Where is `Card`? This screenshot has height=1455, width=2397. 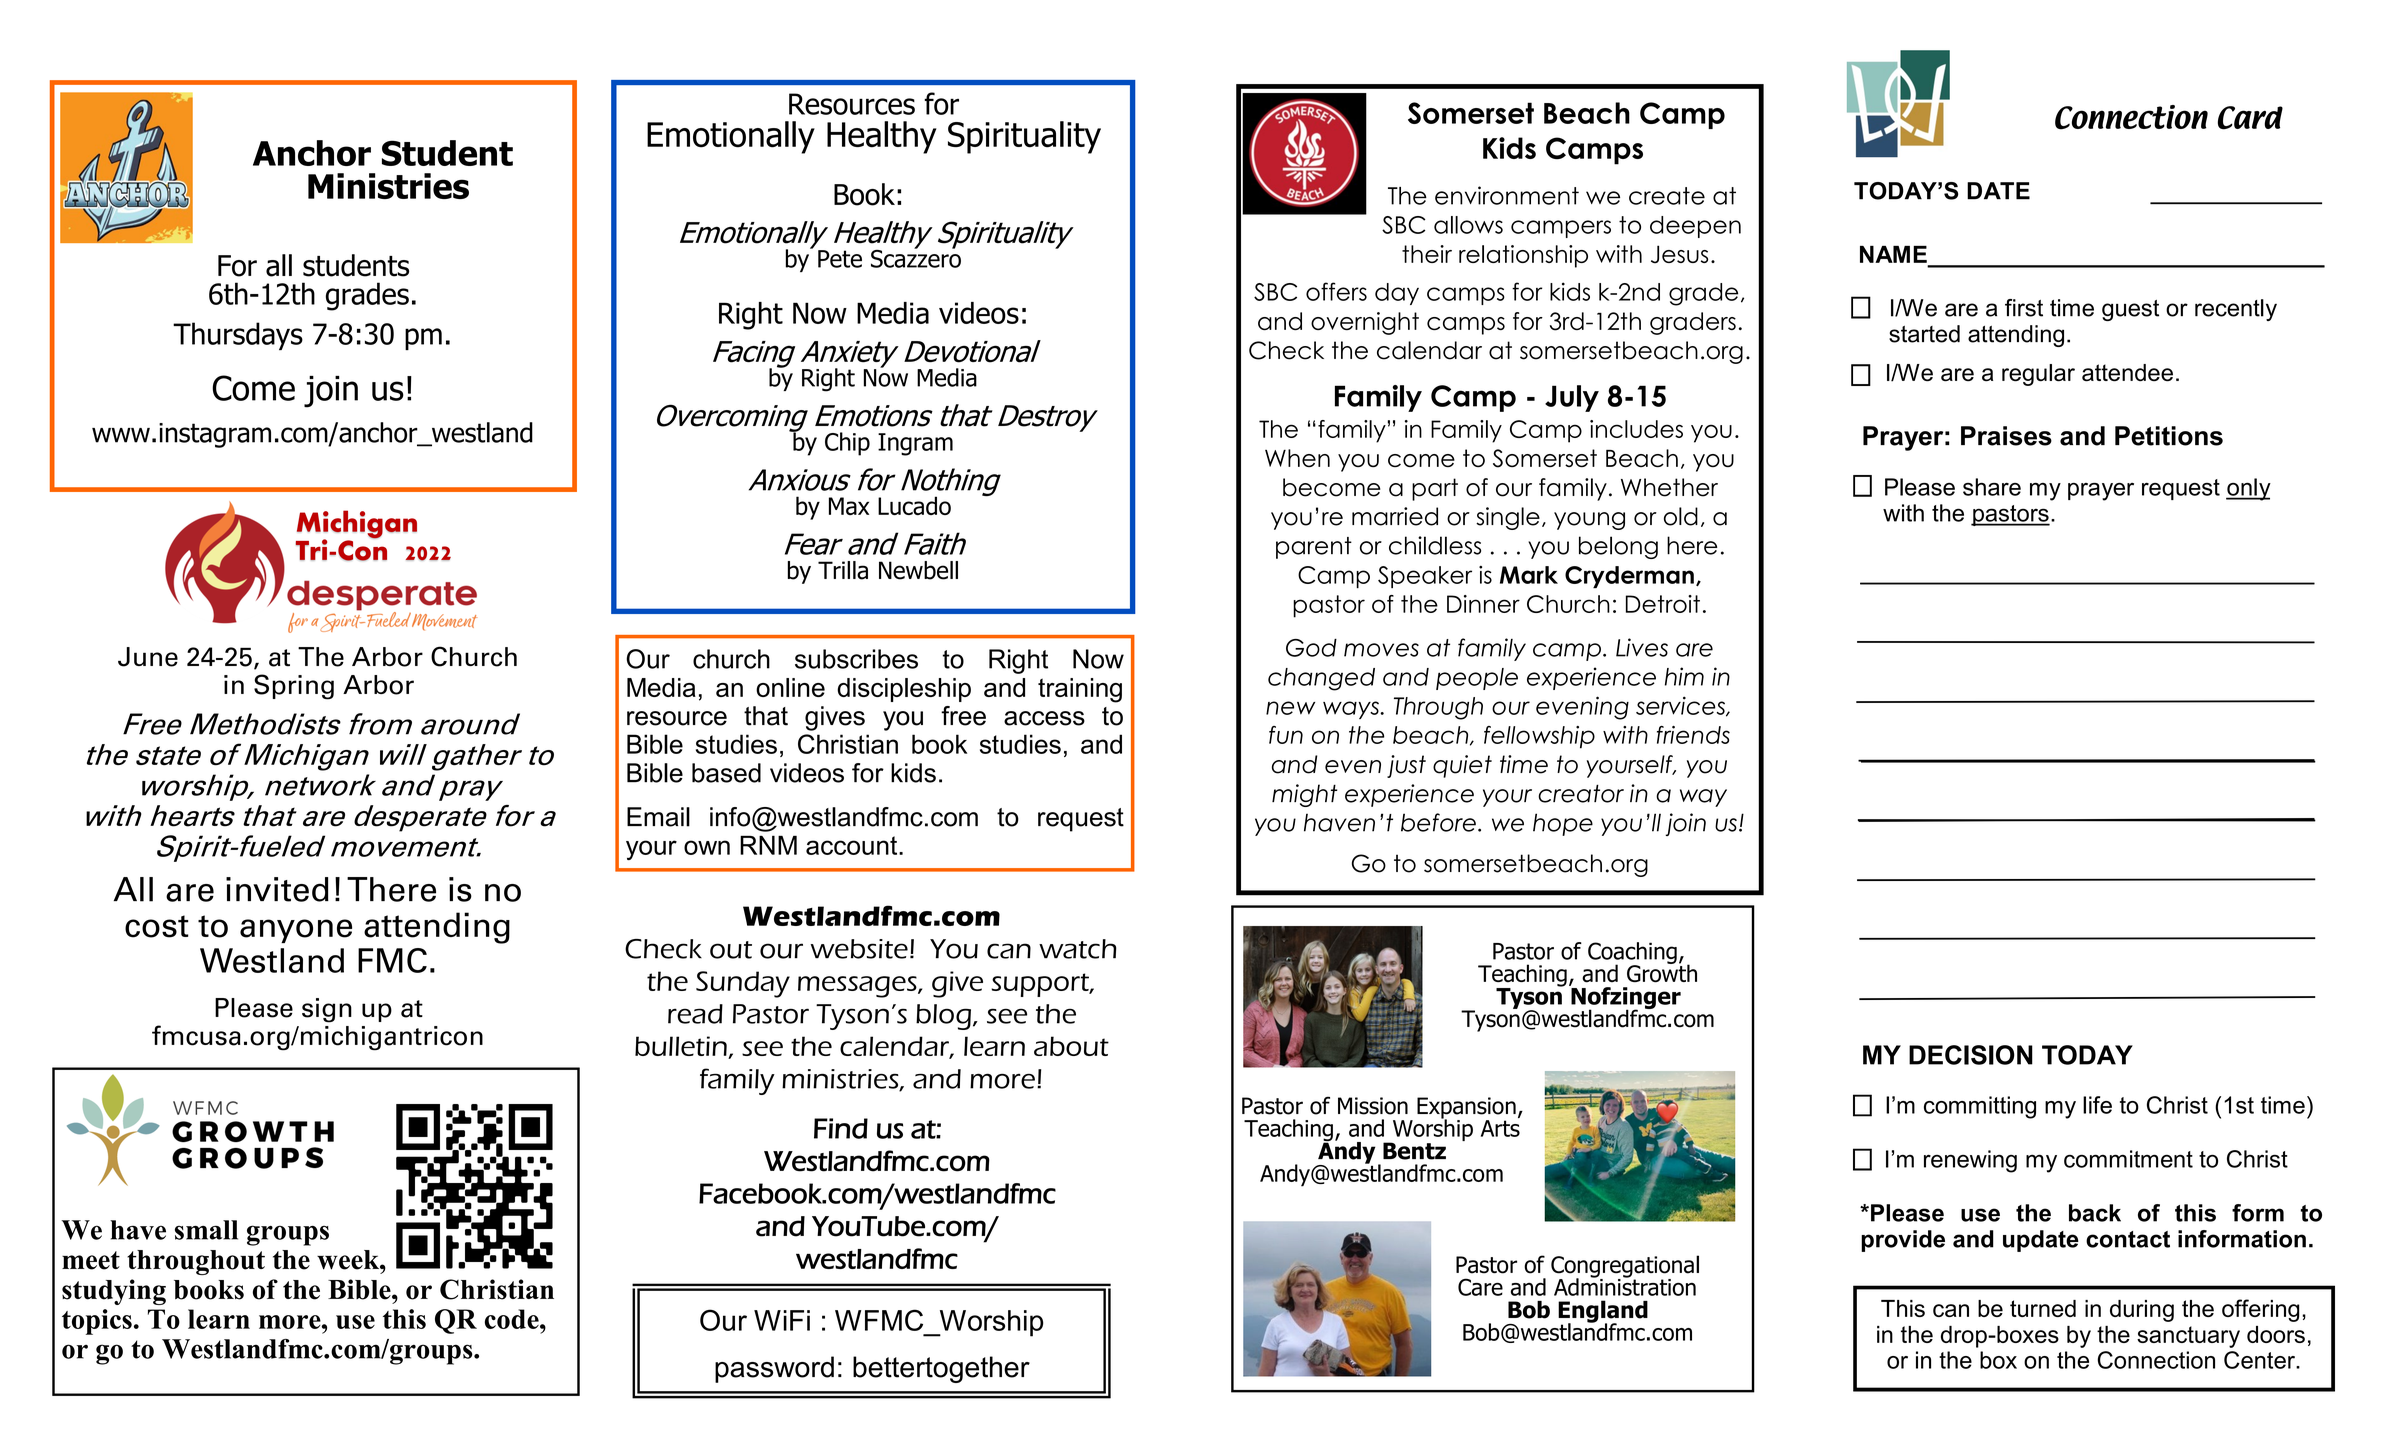
Card is located at coordinates (2250, 118).
